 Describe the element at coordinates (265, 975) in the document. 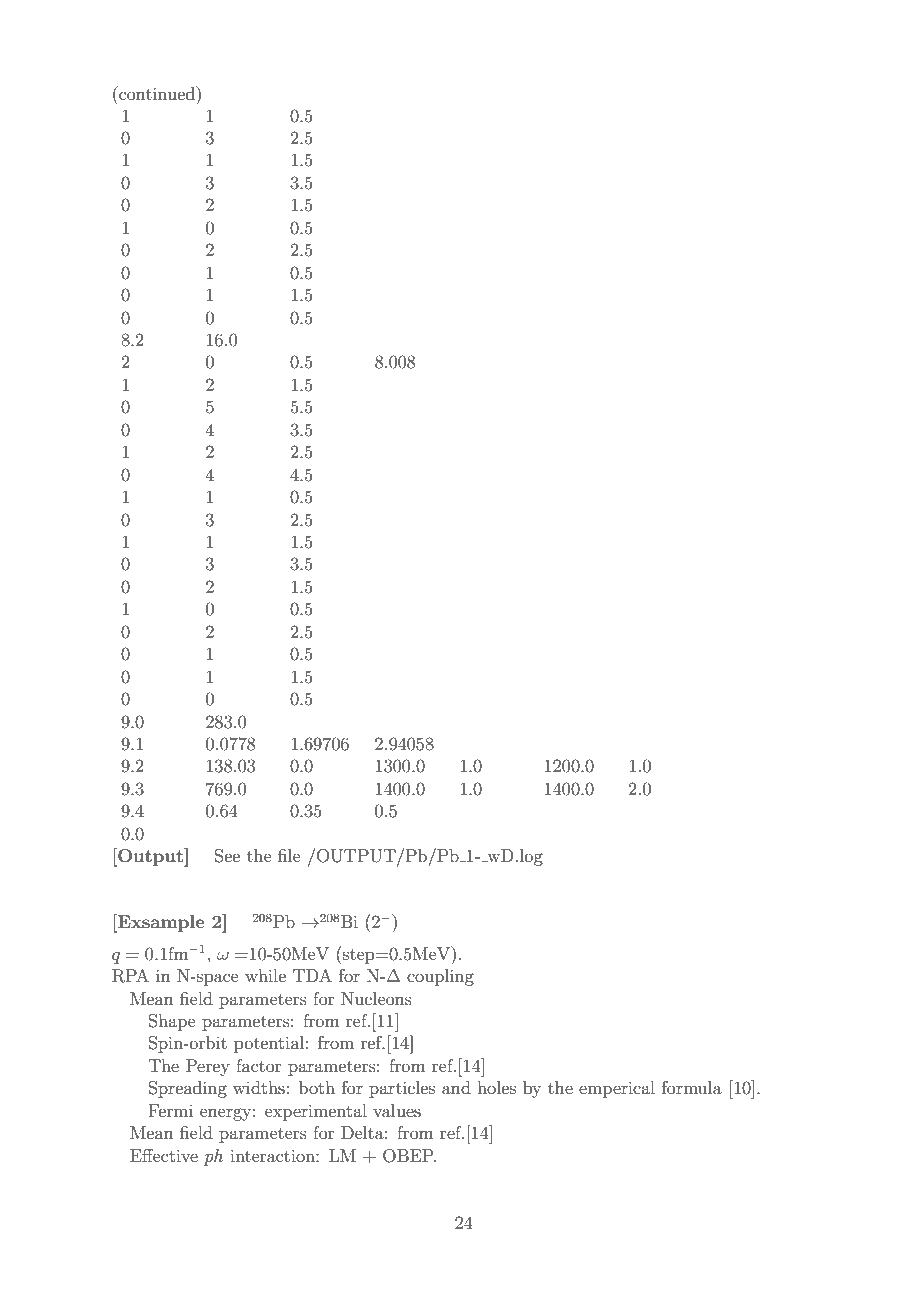

I see `while` at that location.
